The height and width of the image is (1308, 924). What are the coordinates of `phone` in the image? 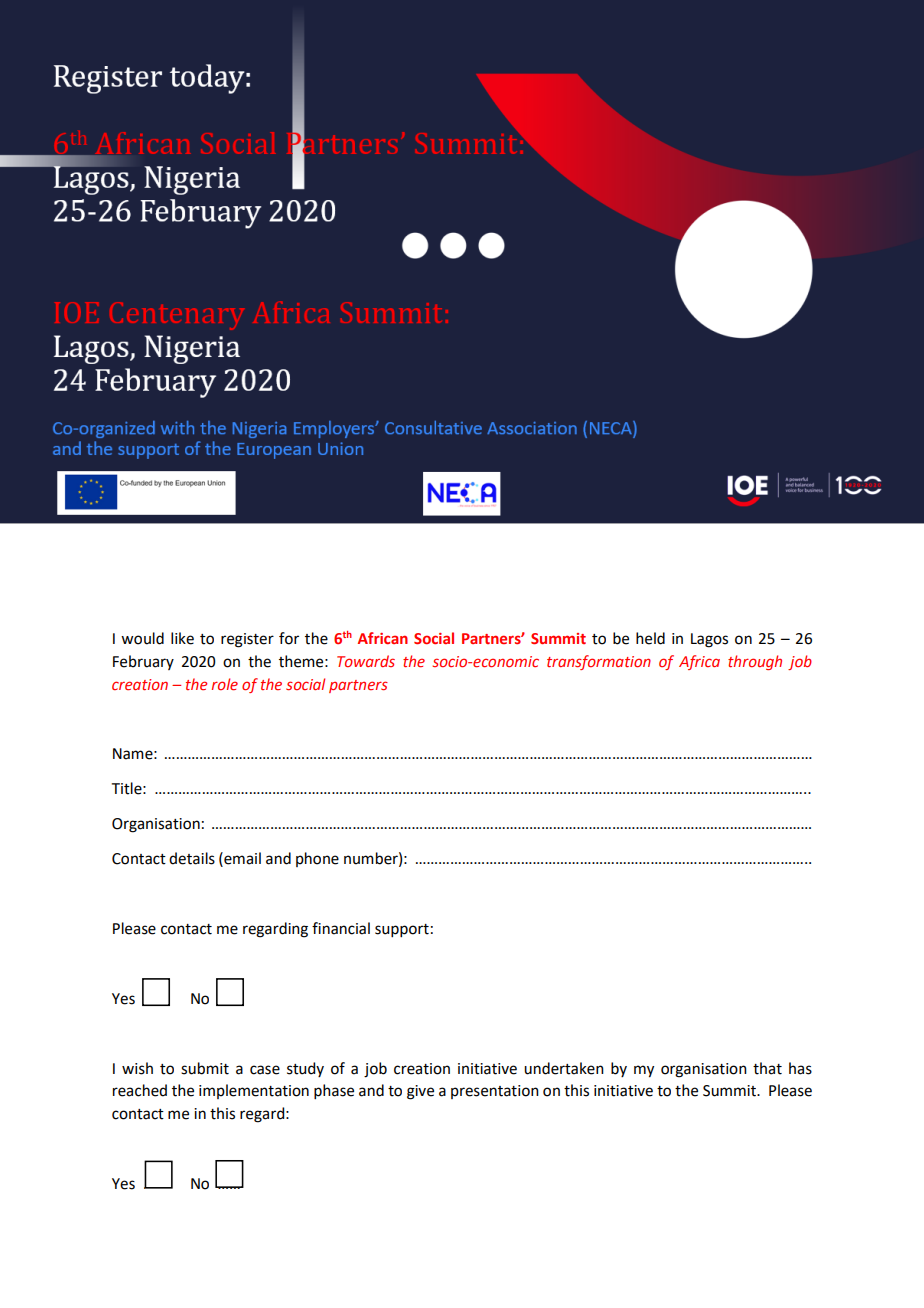 It's located at (317, 859).
